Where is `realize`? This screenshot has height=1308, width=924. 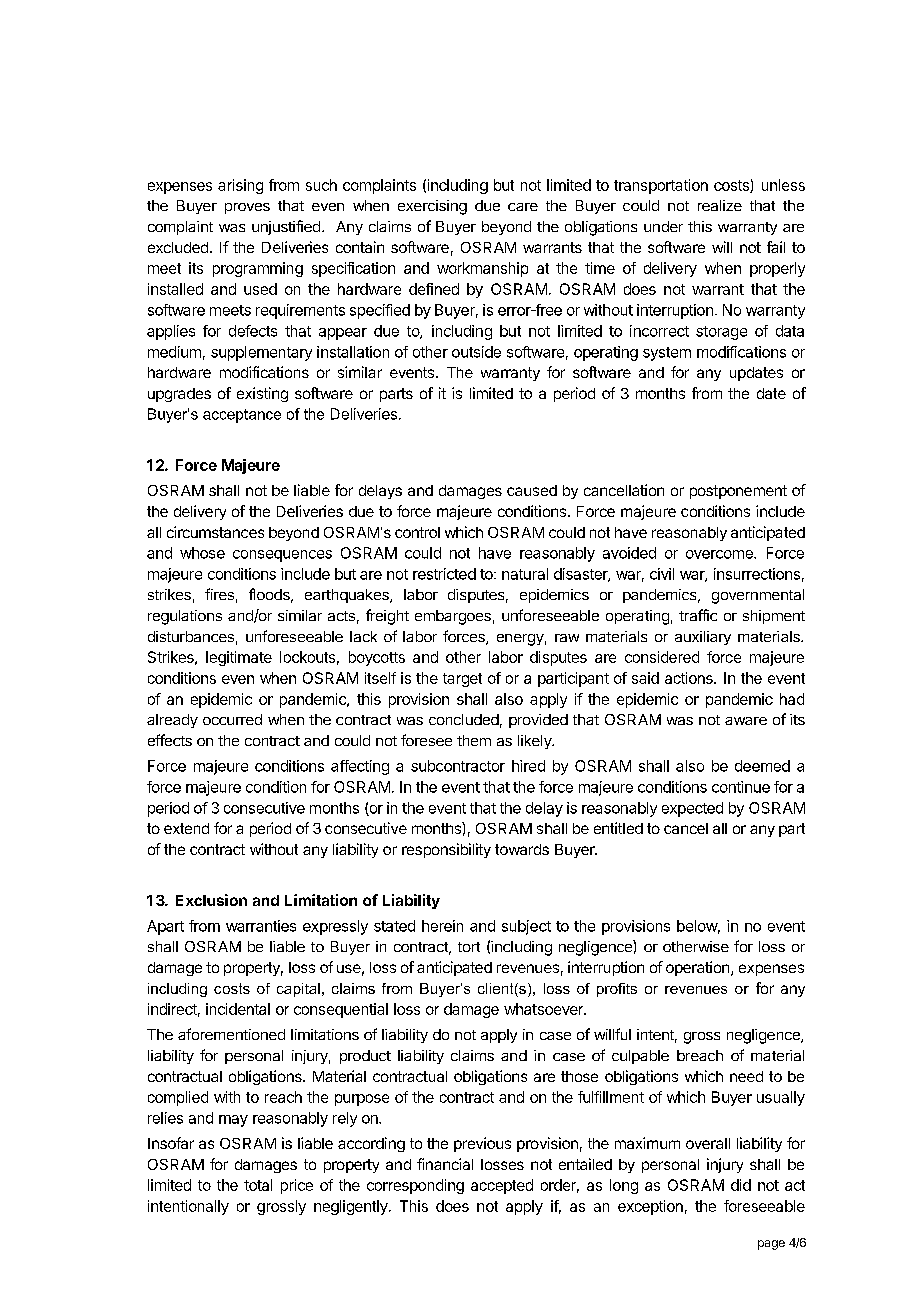 realize is located at coordinates (720, 205).
